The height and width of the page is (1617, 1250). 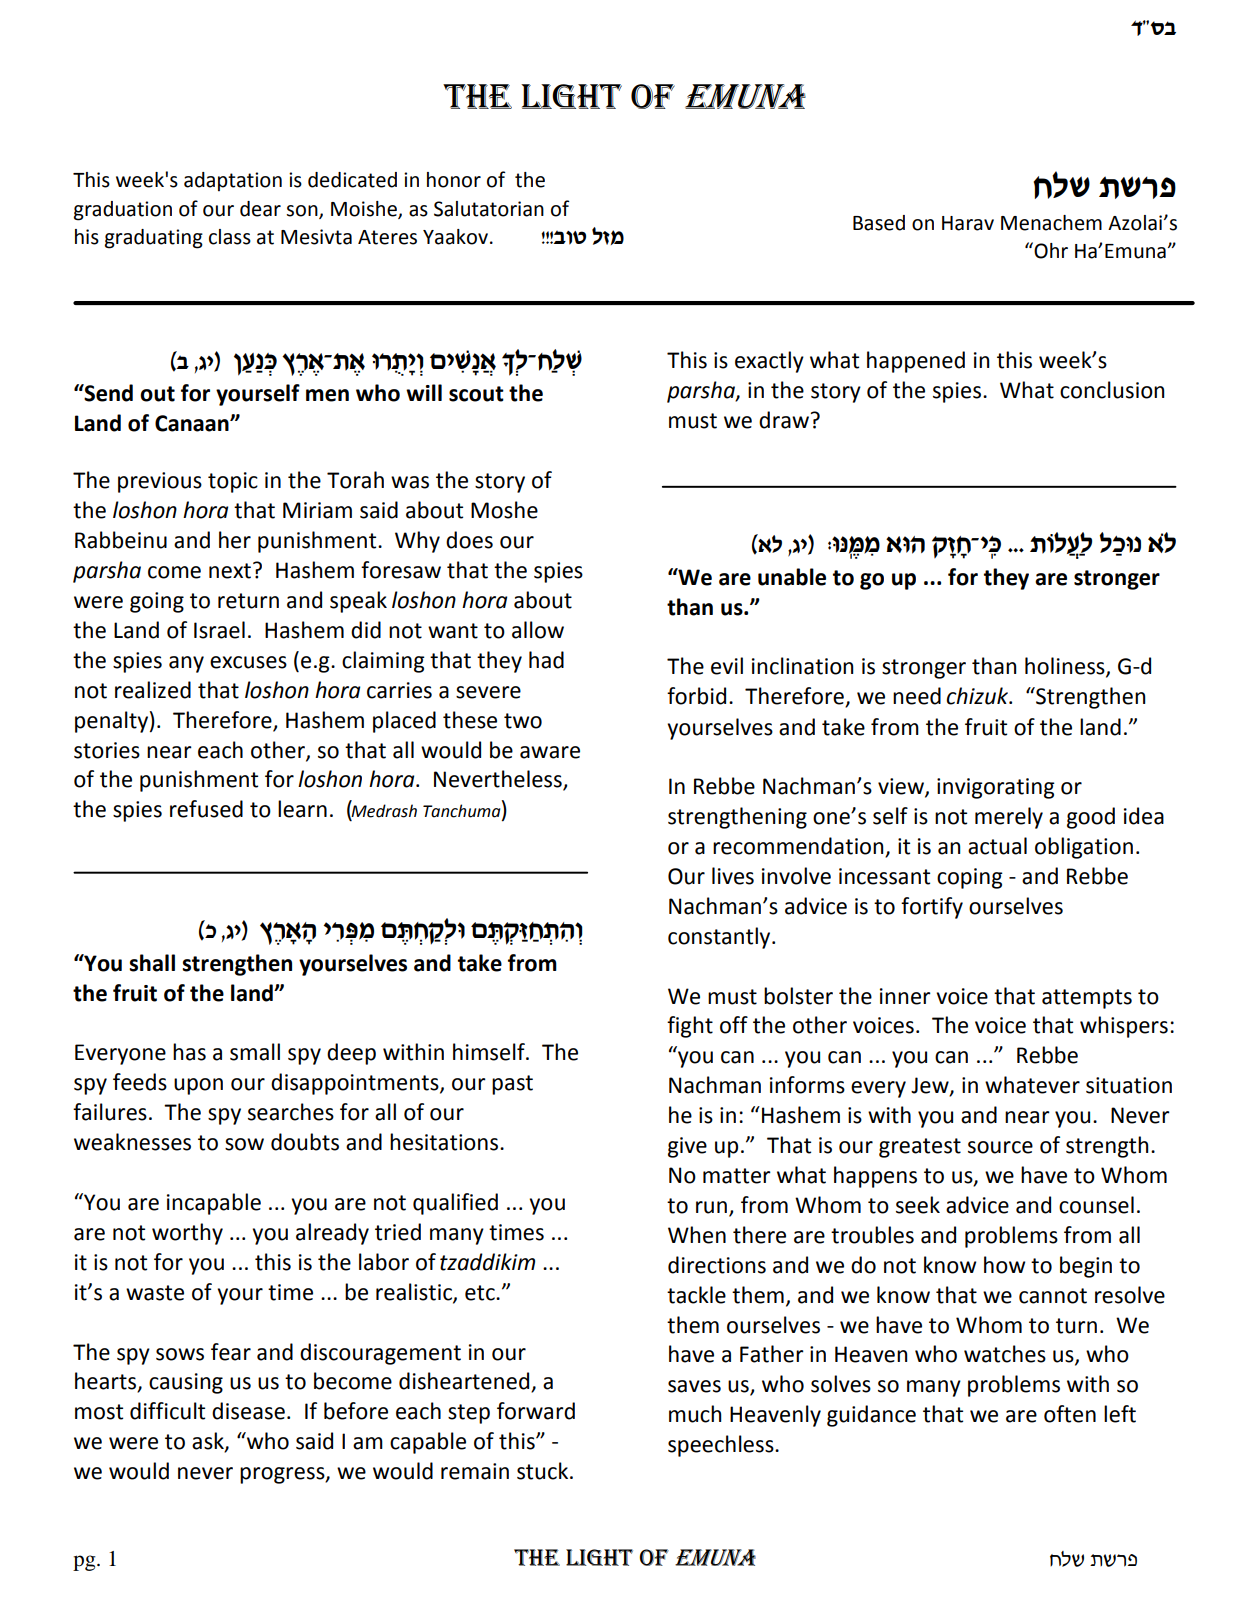 What do you see at coordinates (695, 1414) in the page?
I see `much` at bounding box center [695, 1414].
